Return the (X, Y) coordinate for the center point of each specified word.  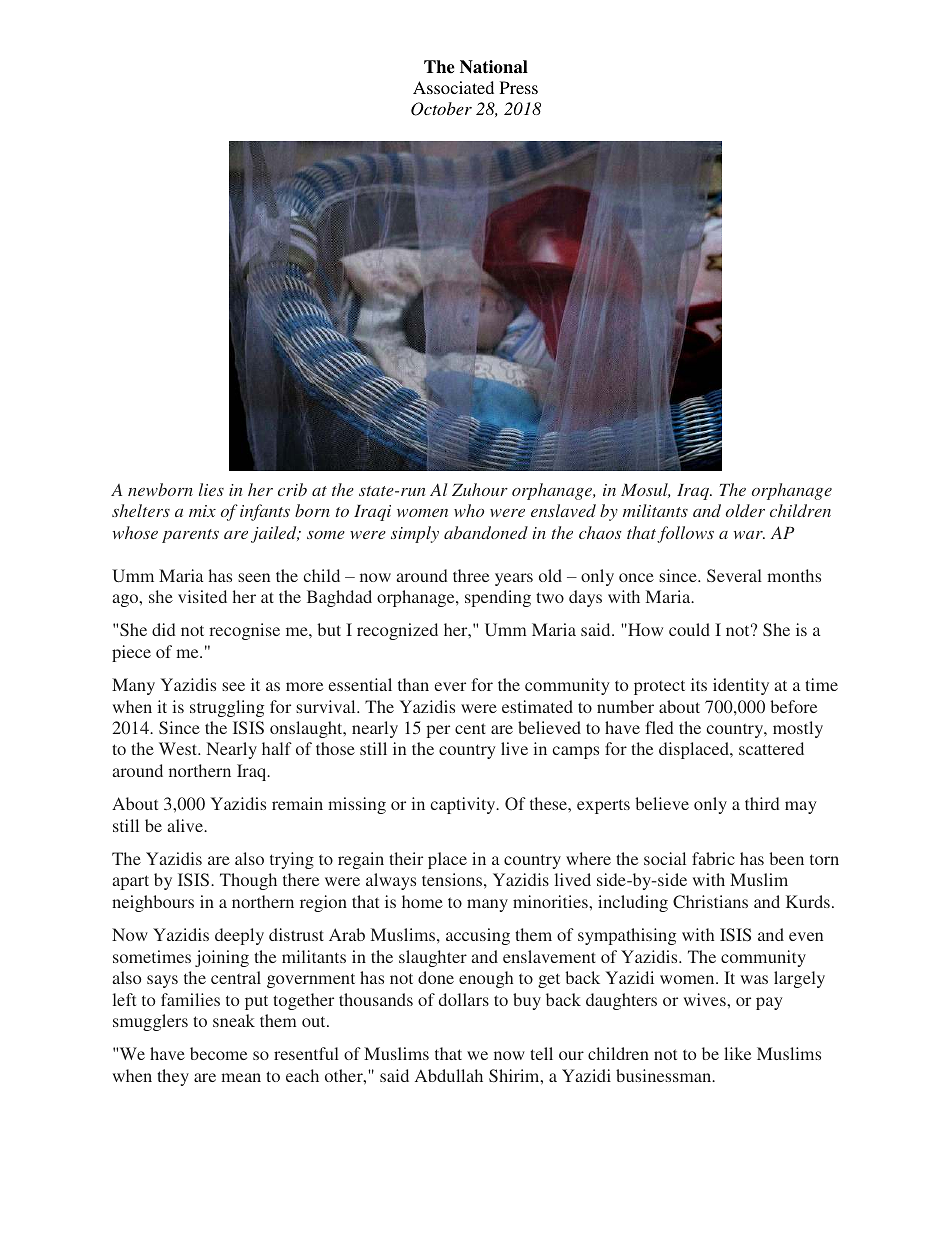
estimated (537, 706)
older (745, 510)
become (218, 1053)
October (441, 109)
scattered (771, 748)
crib (292, 489)
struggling (227, 708)
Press (519, 87)
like (737, 1053)
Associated (453, 87)
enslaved (563, 510)
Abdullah (449, 1075)
